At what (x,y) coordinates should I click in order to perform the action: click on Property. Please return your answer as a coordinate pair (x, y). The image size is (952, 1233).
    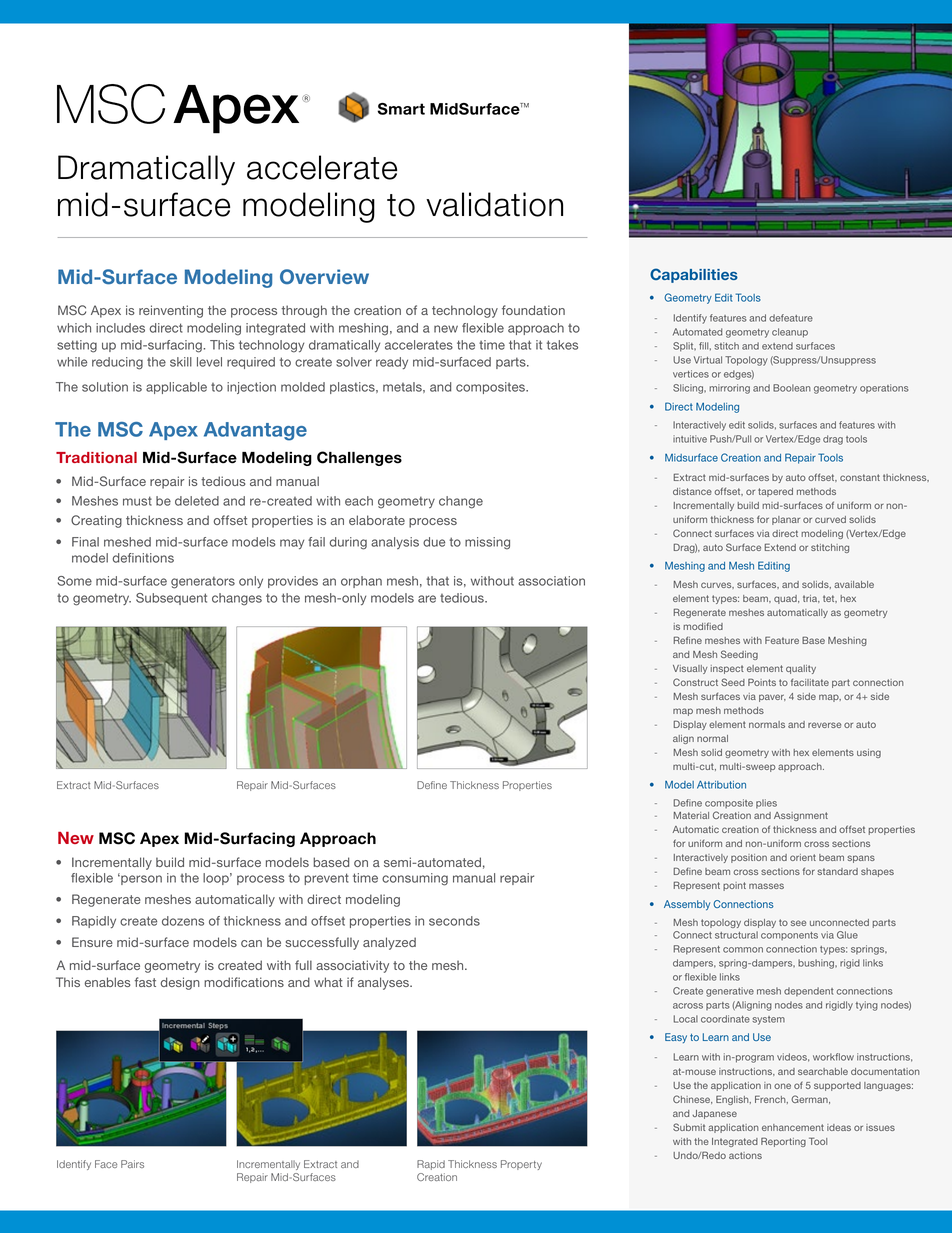
    Looking at the image, I should click on (521, 1165).
